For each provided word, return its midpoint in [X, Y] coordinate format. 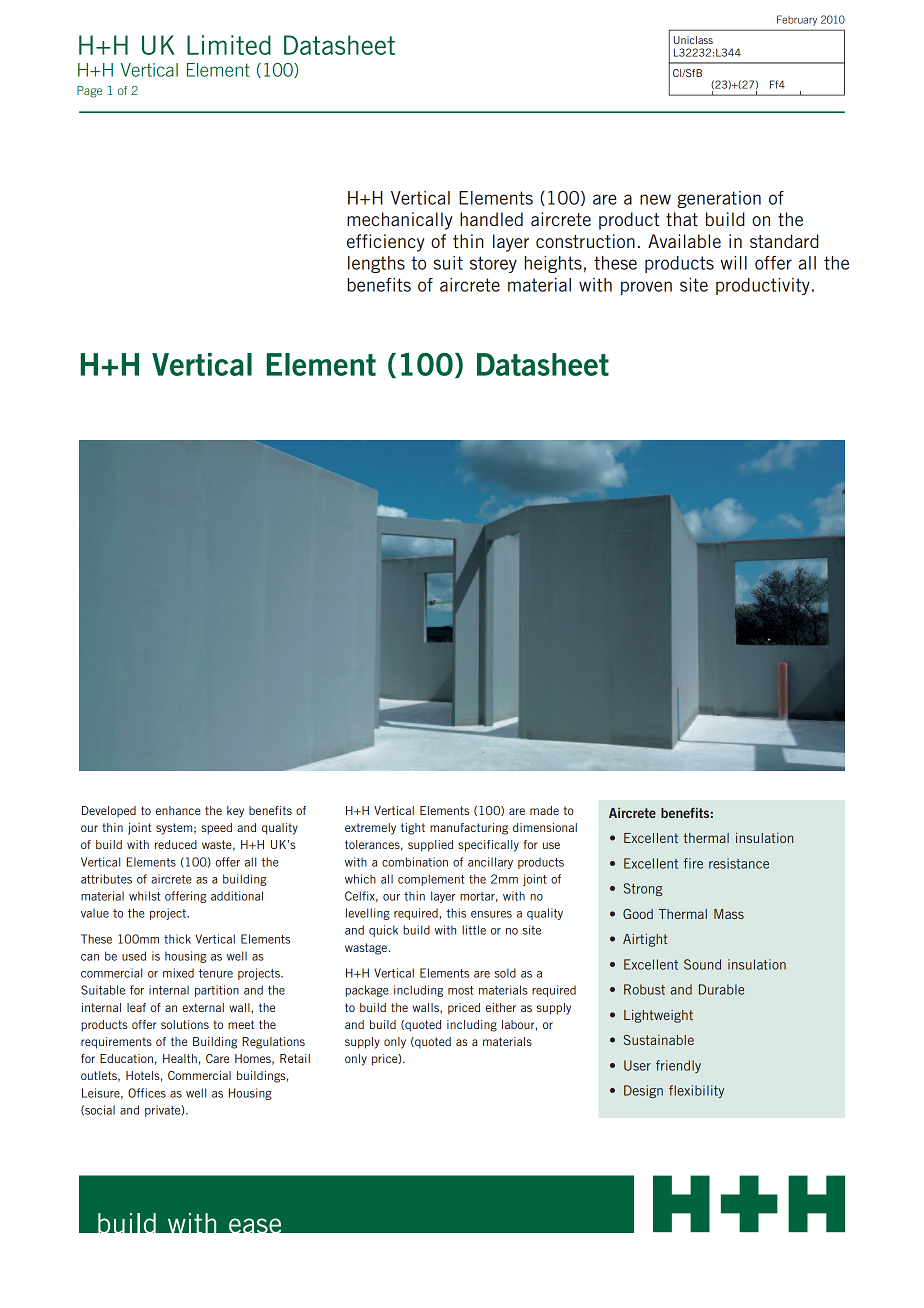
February [797, 20]
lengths [376, 264]
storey [493, 264]
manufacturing [469, 829]
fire [693, 863]
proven [646, 288]
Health [180, 1058]
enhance [178, 810]
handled [491, 219]
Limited [229, 45]
